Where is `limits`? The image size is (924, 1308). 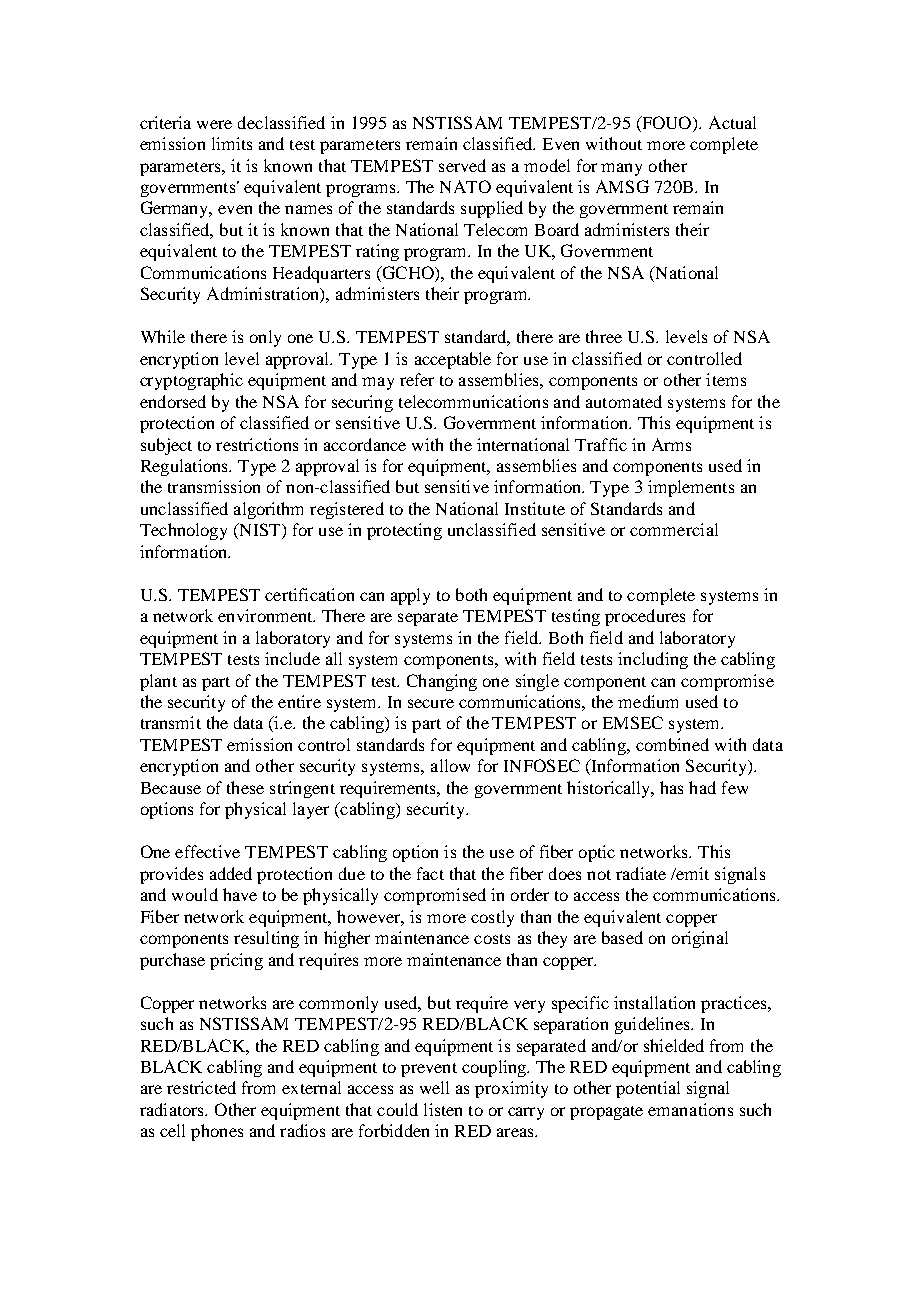
limits is located at coordinates (232, 143).
